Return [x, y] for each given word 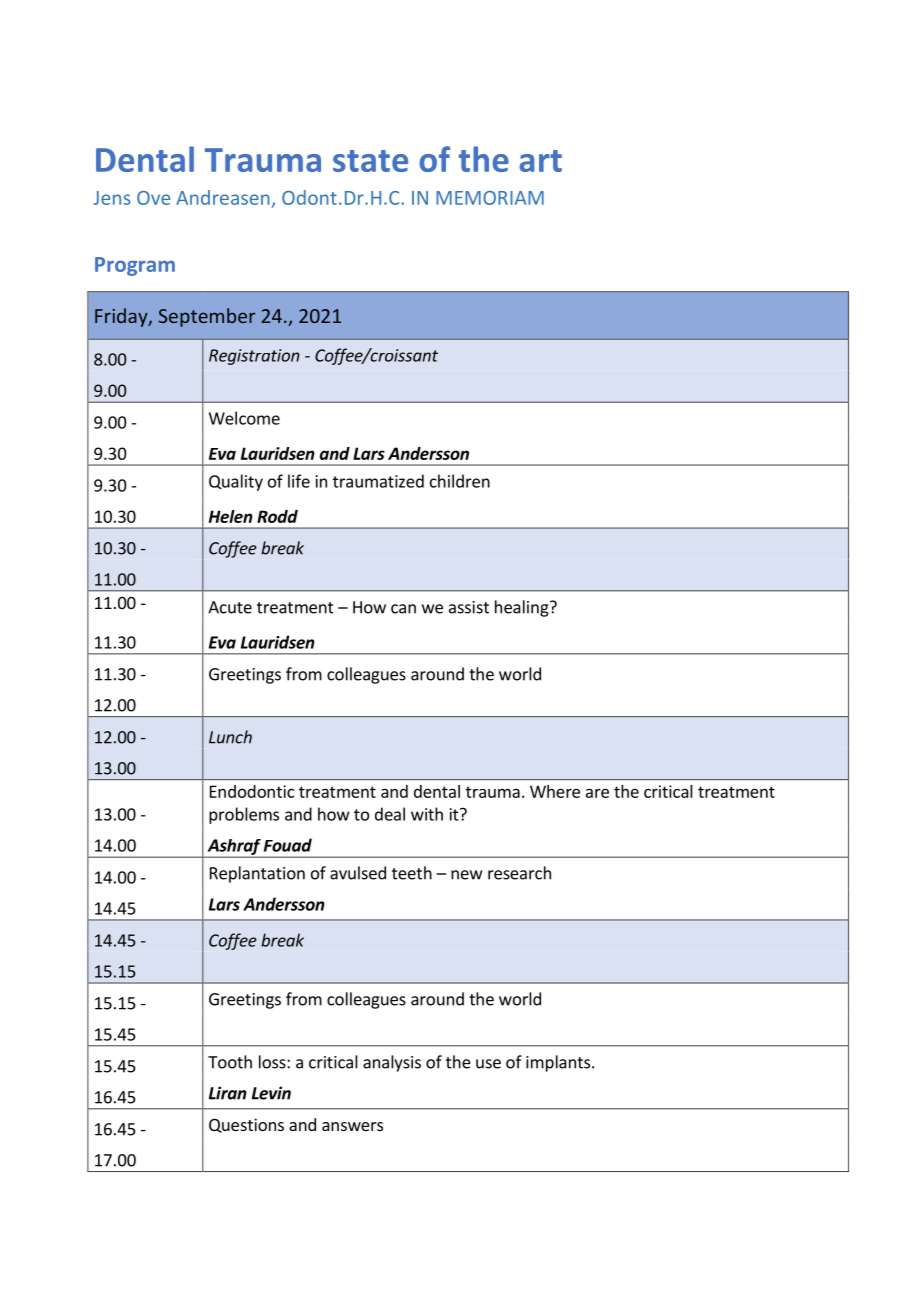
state [370, 161]
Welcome [244, 418]
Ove [153, 198]
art [540, 161]
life [299, 481]
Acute [230, 607]
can [403, 609]
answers [352, 1126]
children [460, 481]
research [519, 873]
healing [523, 608]
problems [244, 815]
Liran [228, 1093]
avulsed [358, 873]
